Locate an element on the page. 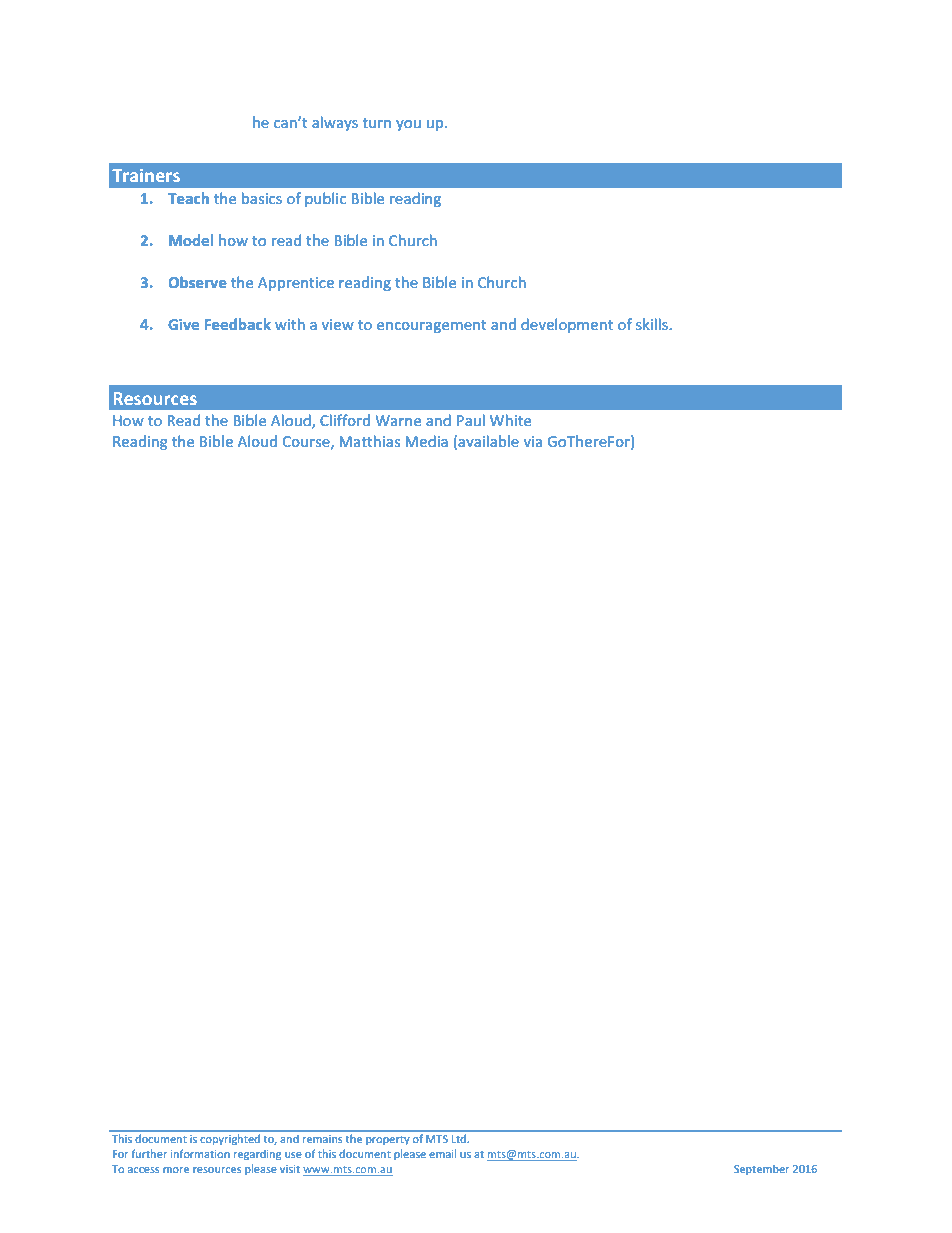  skills is located at coordinates (653, 324).
